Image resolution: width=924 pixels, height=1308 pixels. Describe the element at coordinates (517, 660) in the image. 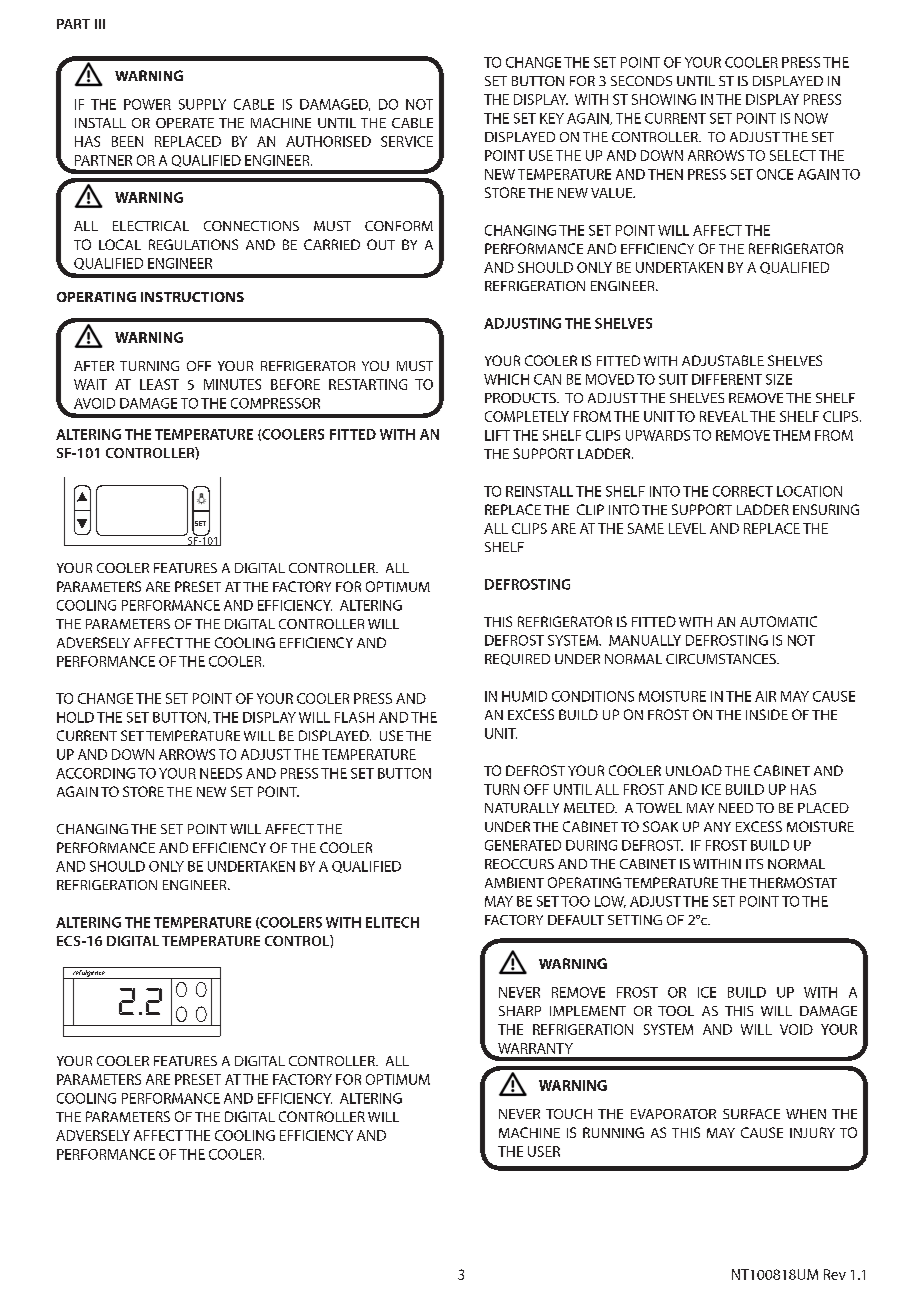

I see `REQUIRED` at that location.
